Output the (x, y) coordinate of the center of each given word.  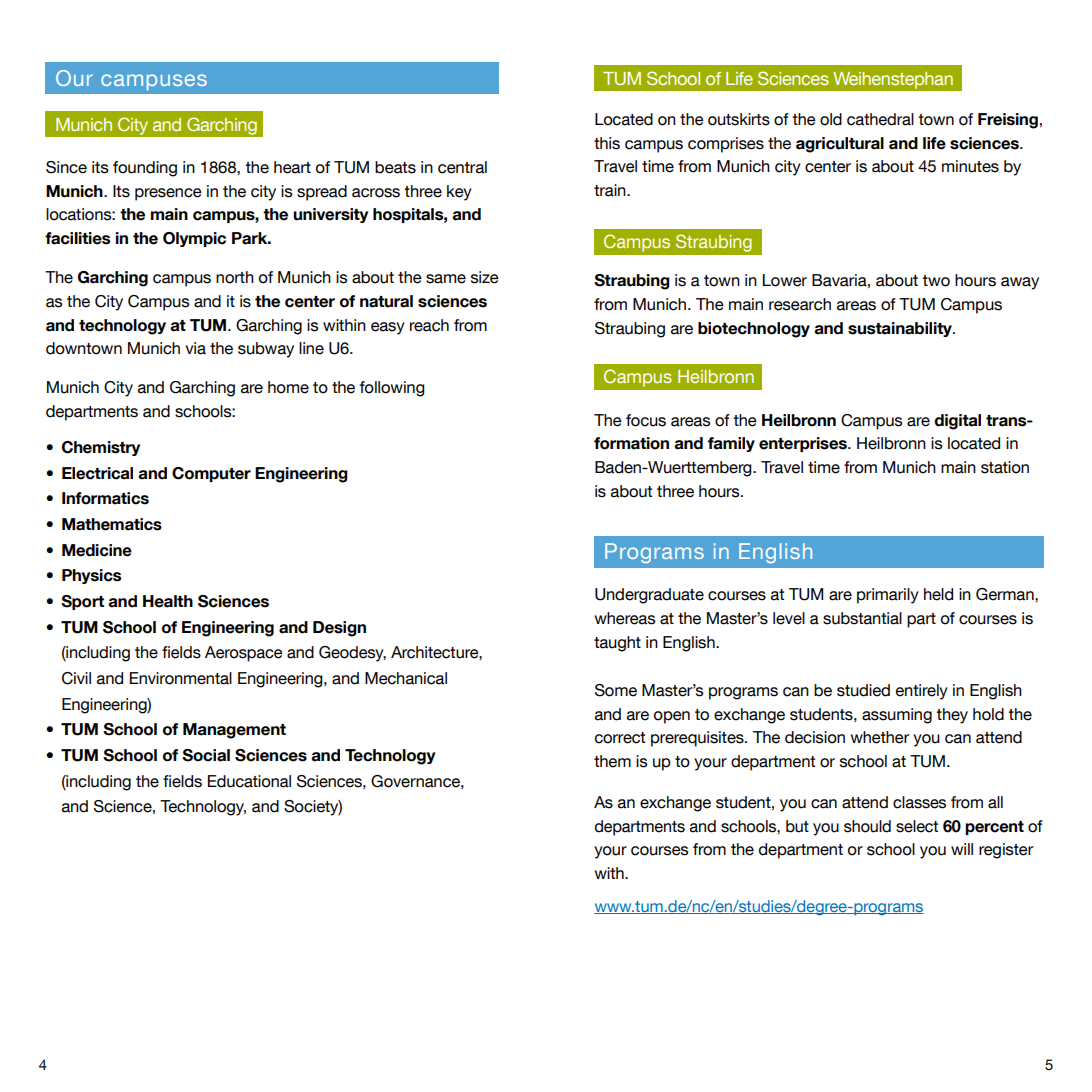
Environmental (181, 678)
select (917, 826)
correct (620, 738)
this (607, 143)
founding (145, 169)
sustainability (901, 329)
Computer (211, 474)
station (1005, 467)
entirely (922, 692)
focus (646, 420)
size (485, 277)
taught (617, 644)
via (195, 348)
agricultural (840, 145)
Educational (249, 781)
